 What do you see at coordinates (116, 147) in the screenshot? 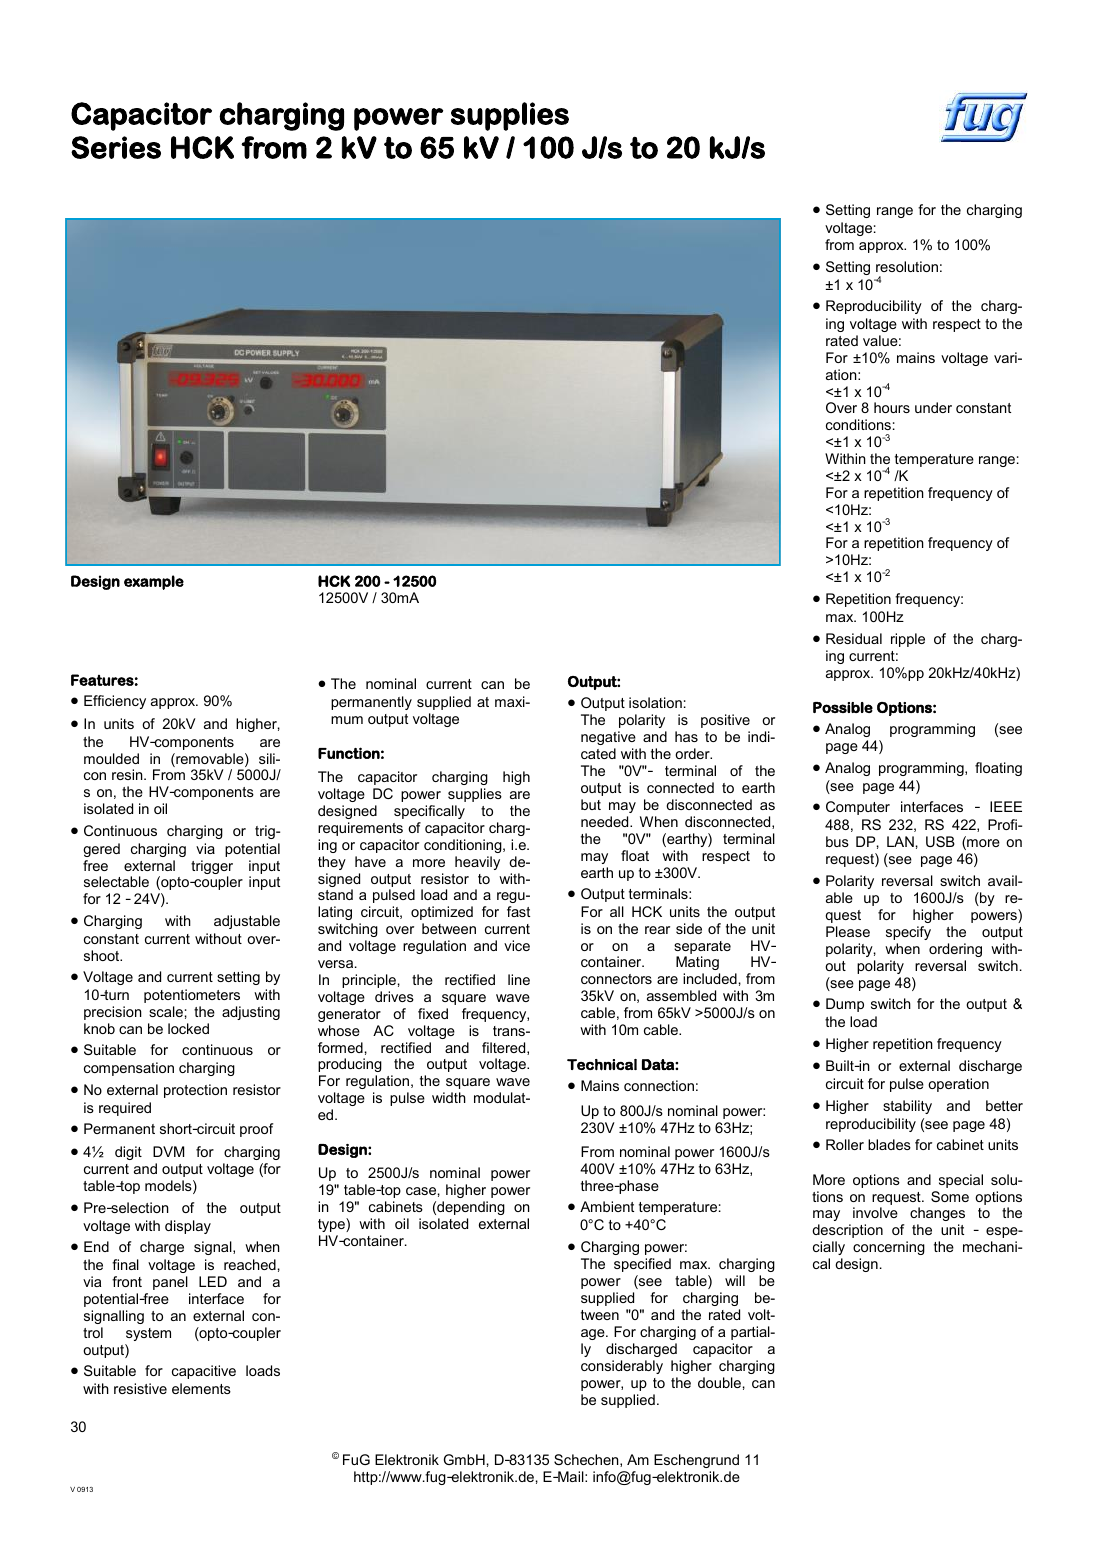
I see `Series` at bounding box center [116, 147].
